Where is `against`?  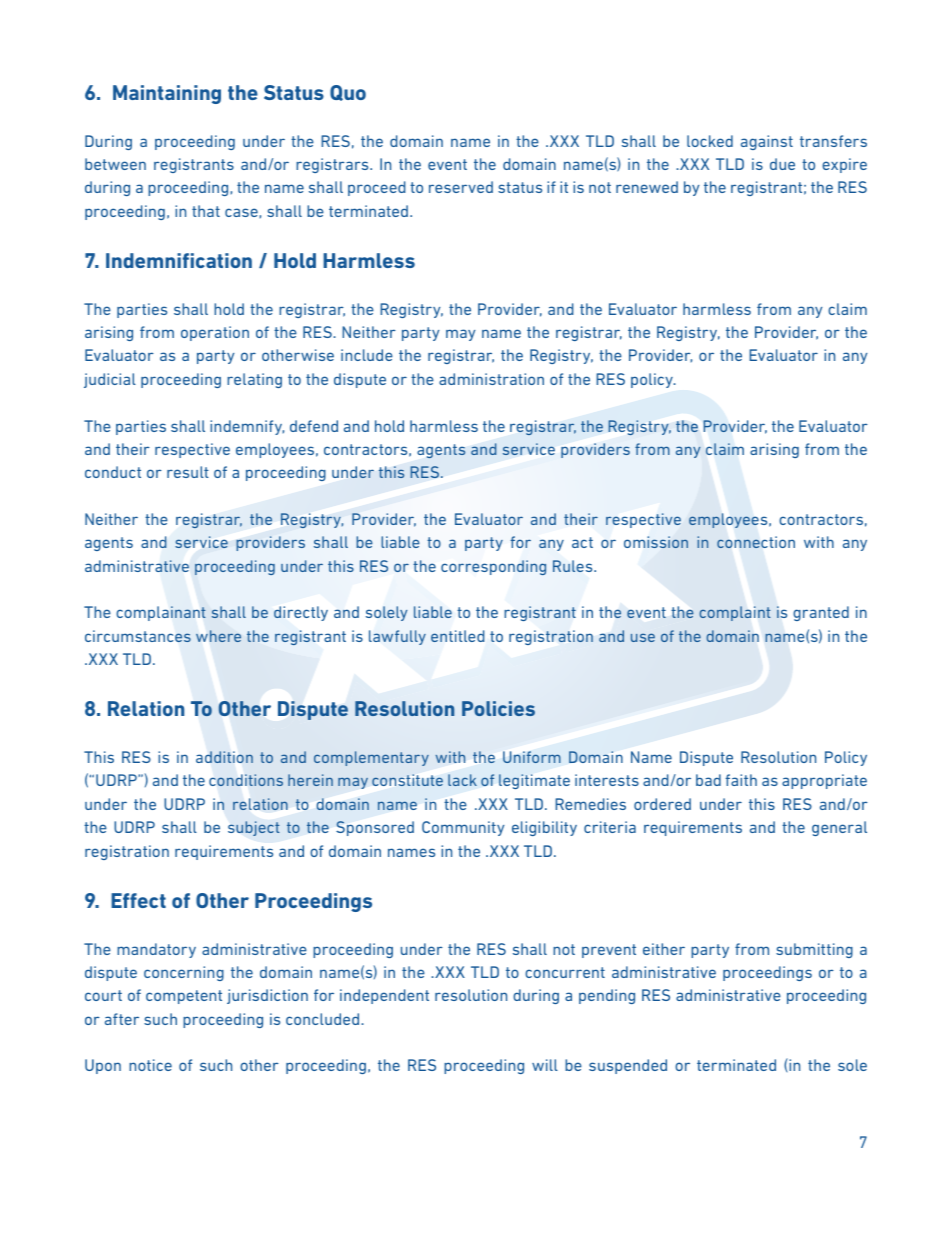
against is located at coordinates (767, 142).
